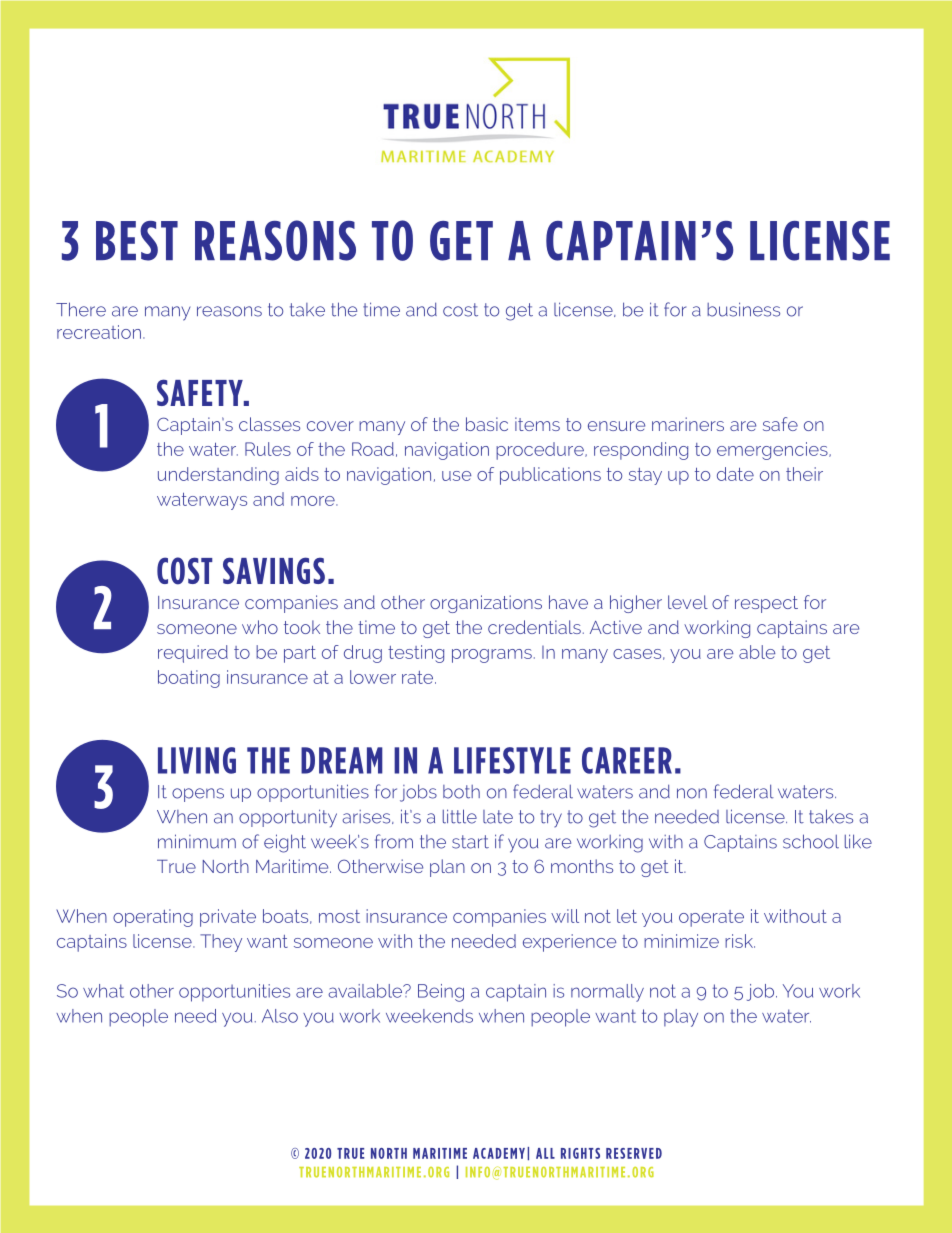  I want to click on Also, so click(280, 1016).
